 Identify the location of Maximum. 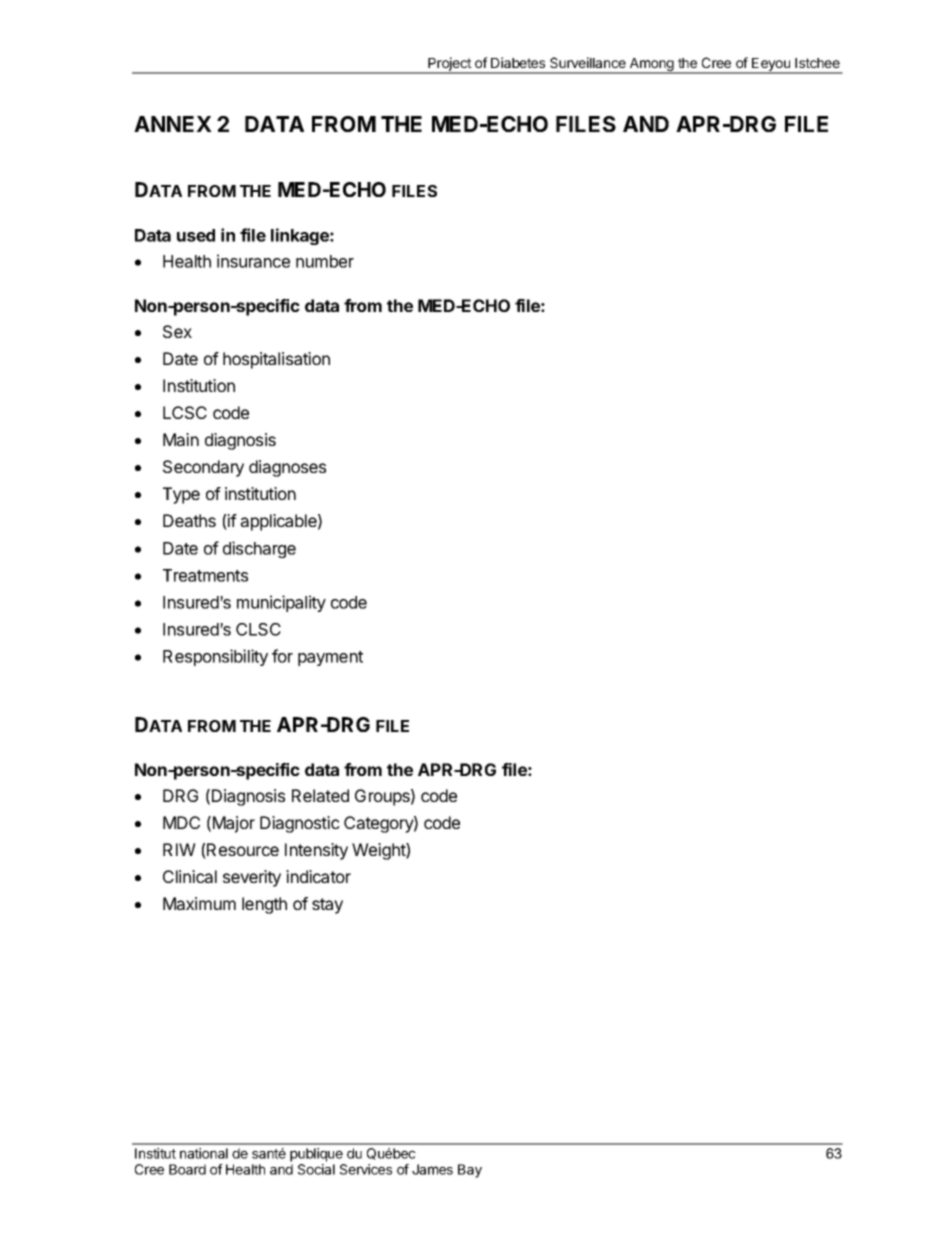
(199, 903).
